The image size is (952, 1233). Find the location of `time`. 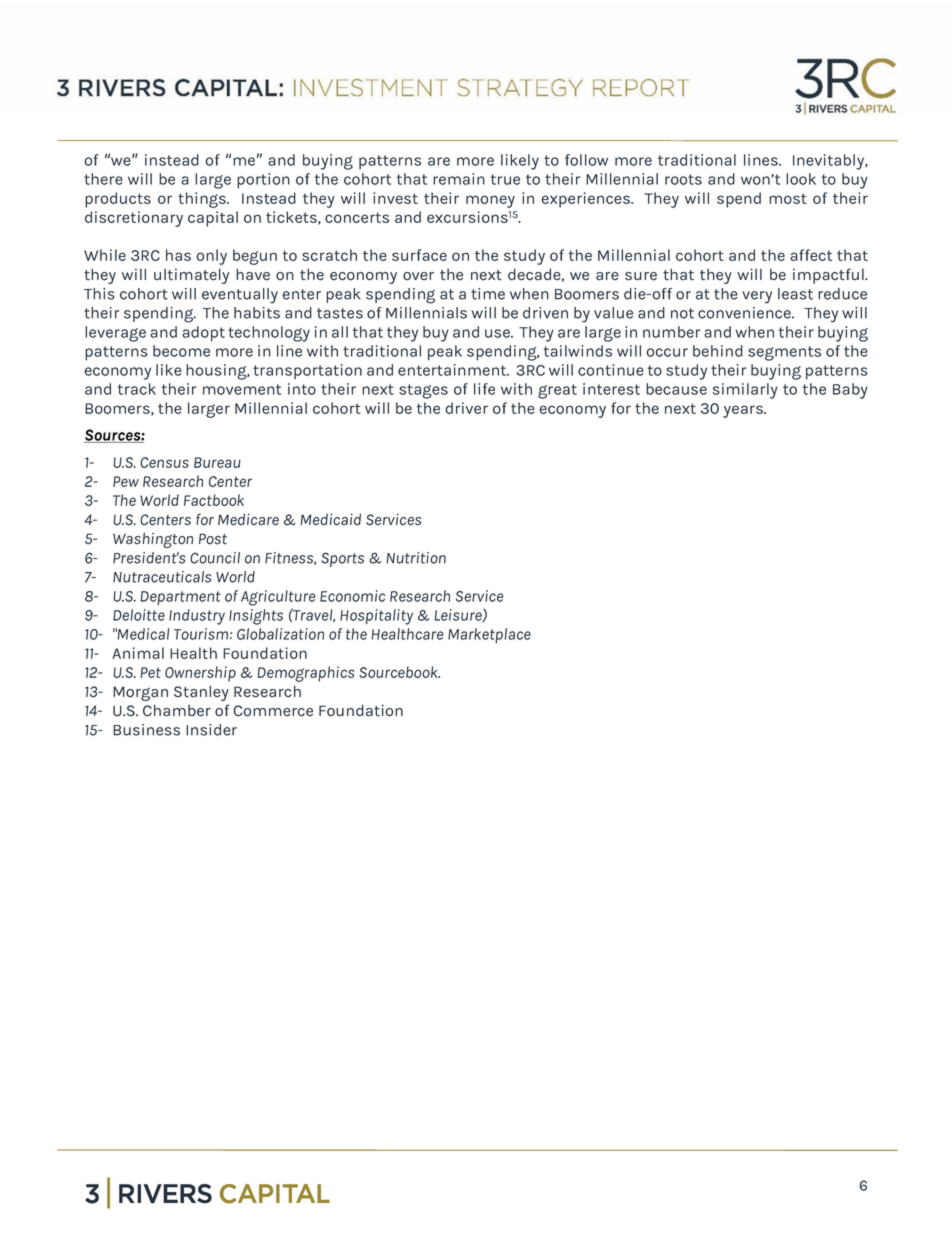

time is located at coordinates (488, 294).
